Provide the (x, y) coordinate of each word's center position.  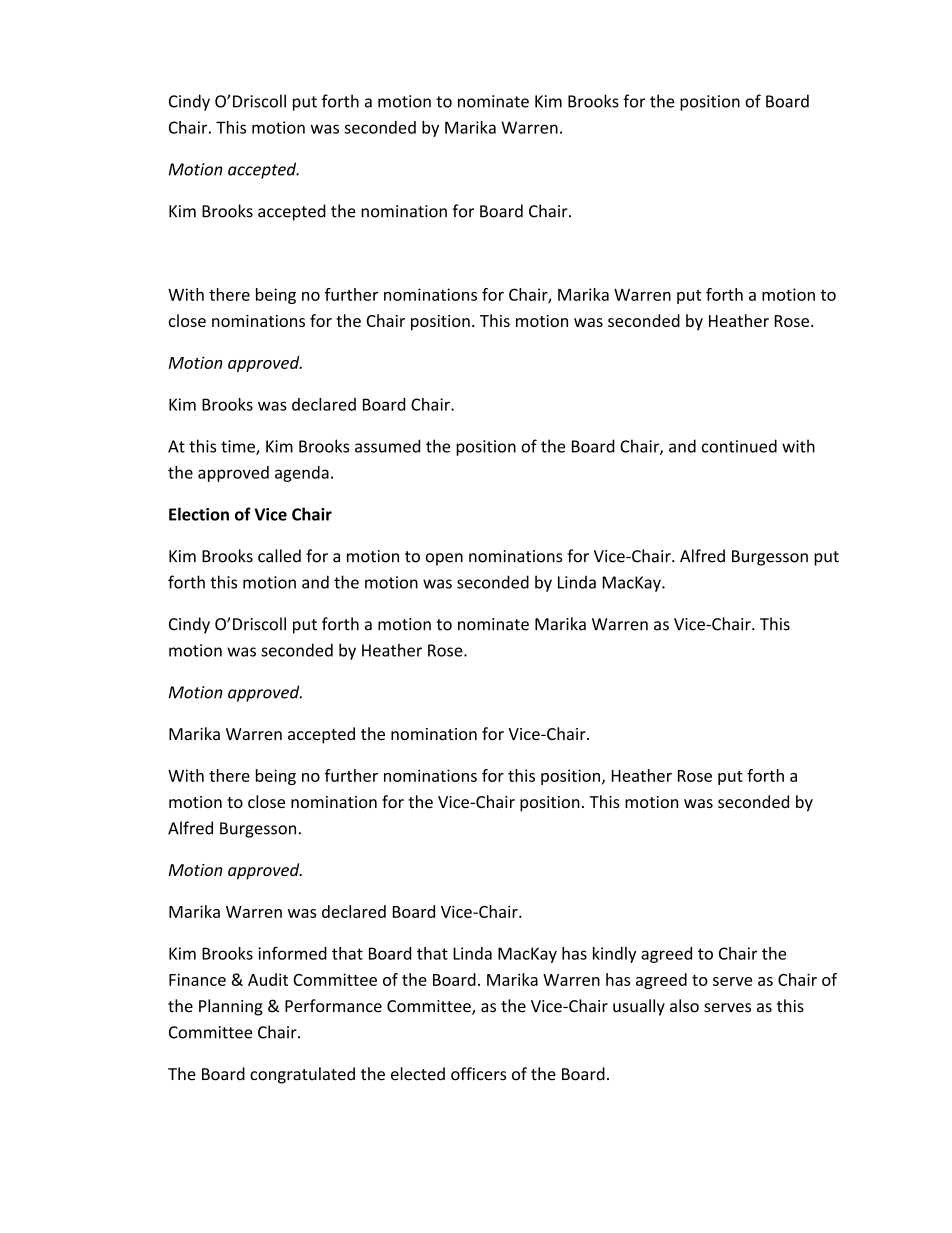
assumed (387, 446)
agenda (302, 474)
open (444, 559)
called (279, 556)
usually (639, 1007)
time (239, 447)
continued (739, 446)
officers (478, 1074)
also (684, 1006)
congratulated (302, 1075)
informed (292, 953)
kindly (614, 955)
